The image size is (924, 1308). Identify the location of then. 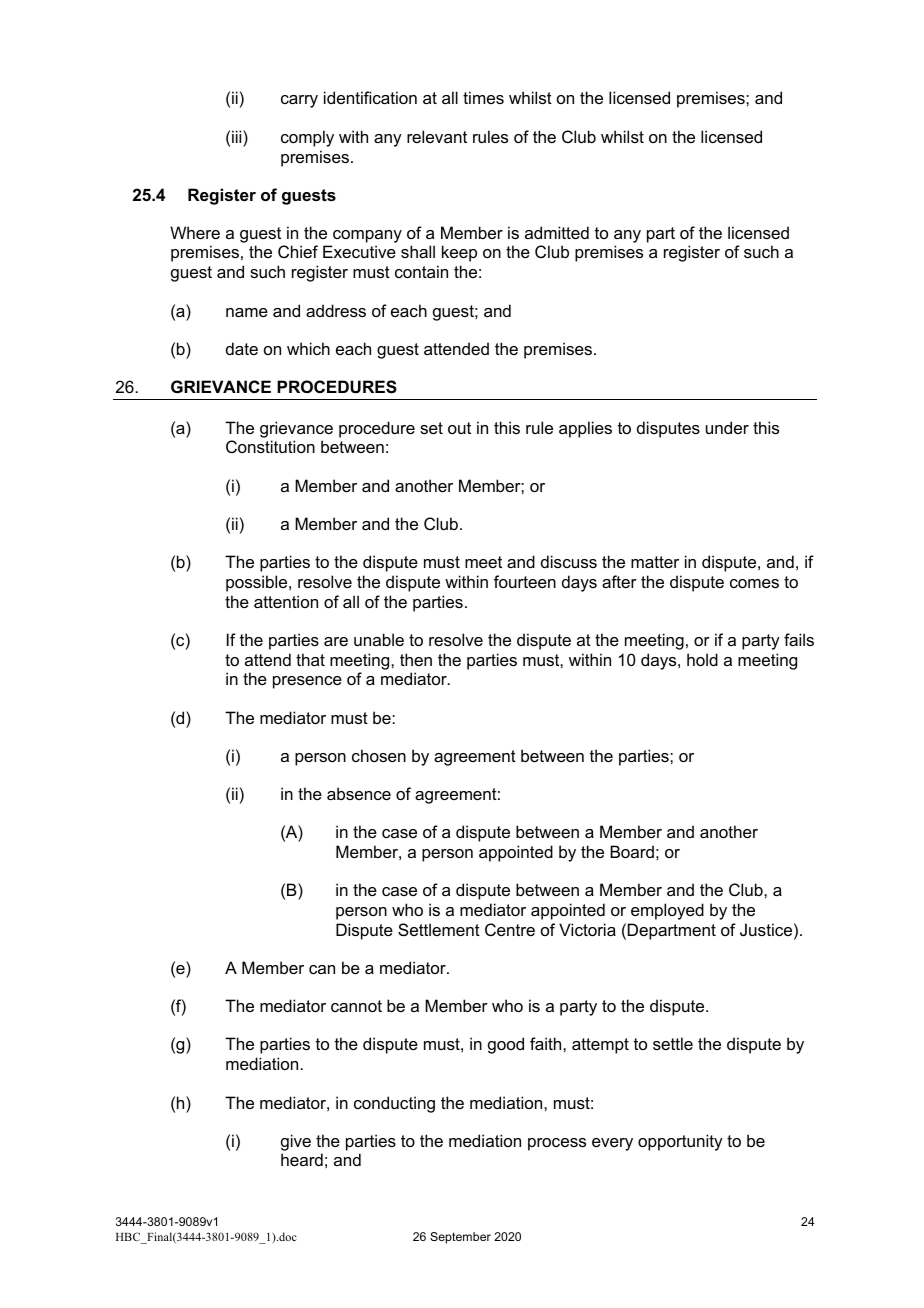
(416, 659).
